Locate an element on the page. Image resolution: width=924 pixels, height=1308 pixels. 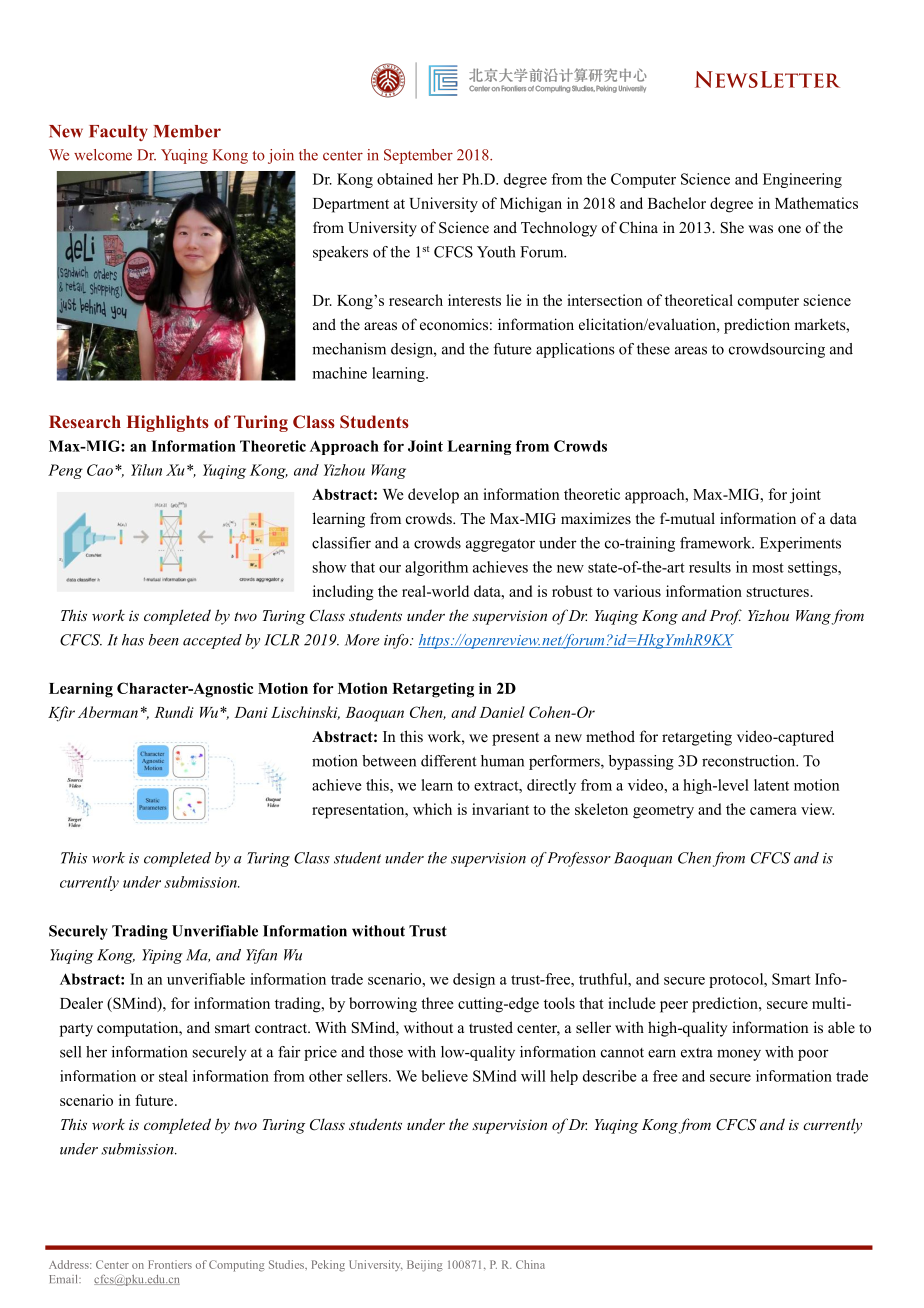
Bachelor is located at coordinates (677, 203).
